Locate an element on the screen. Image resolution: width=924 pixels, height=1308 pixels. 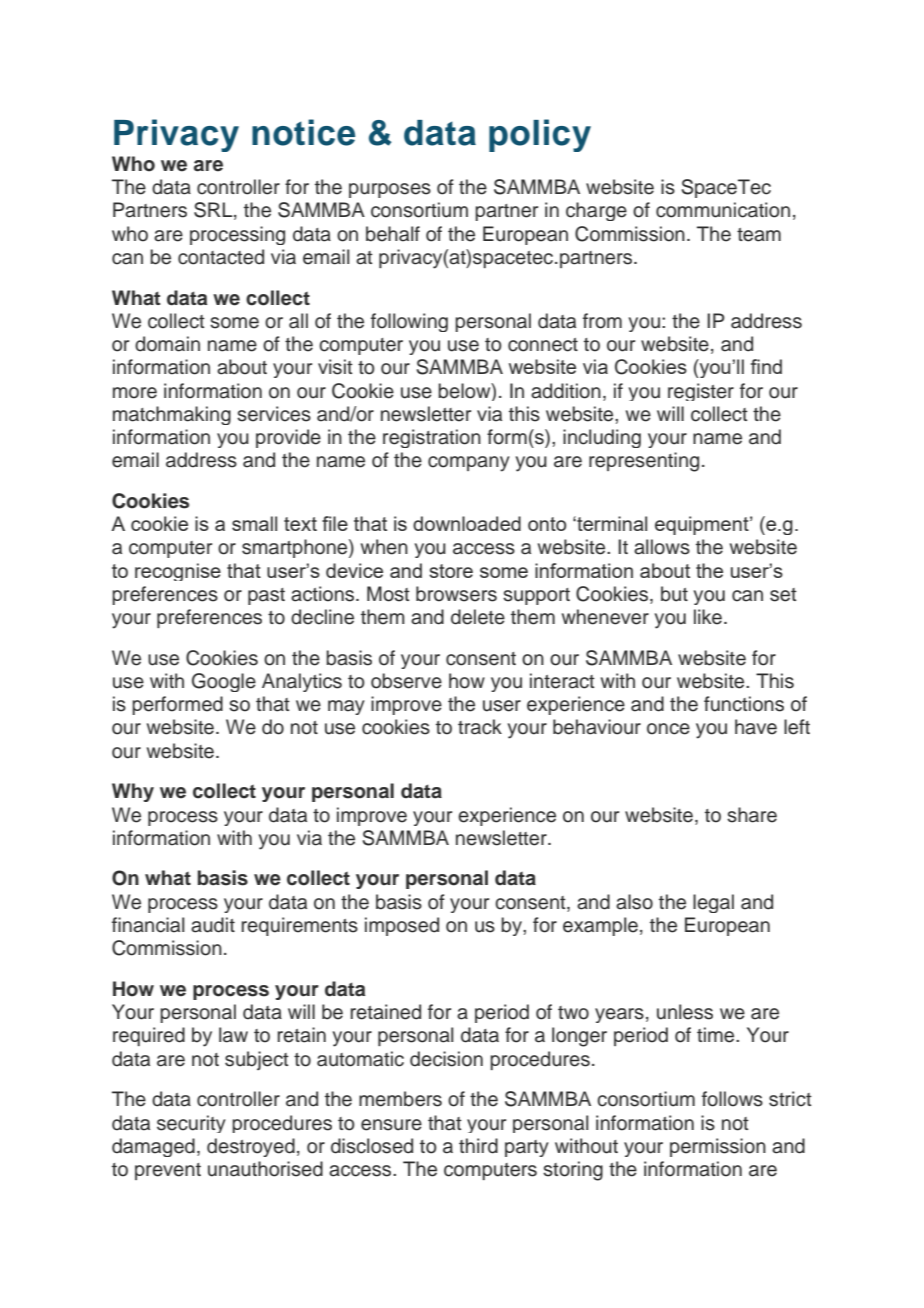
representing is located at coordinates (644, 462).
